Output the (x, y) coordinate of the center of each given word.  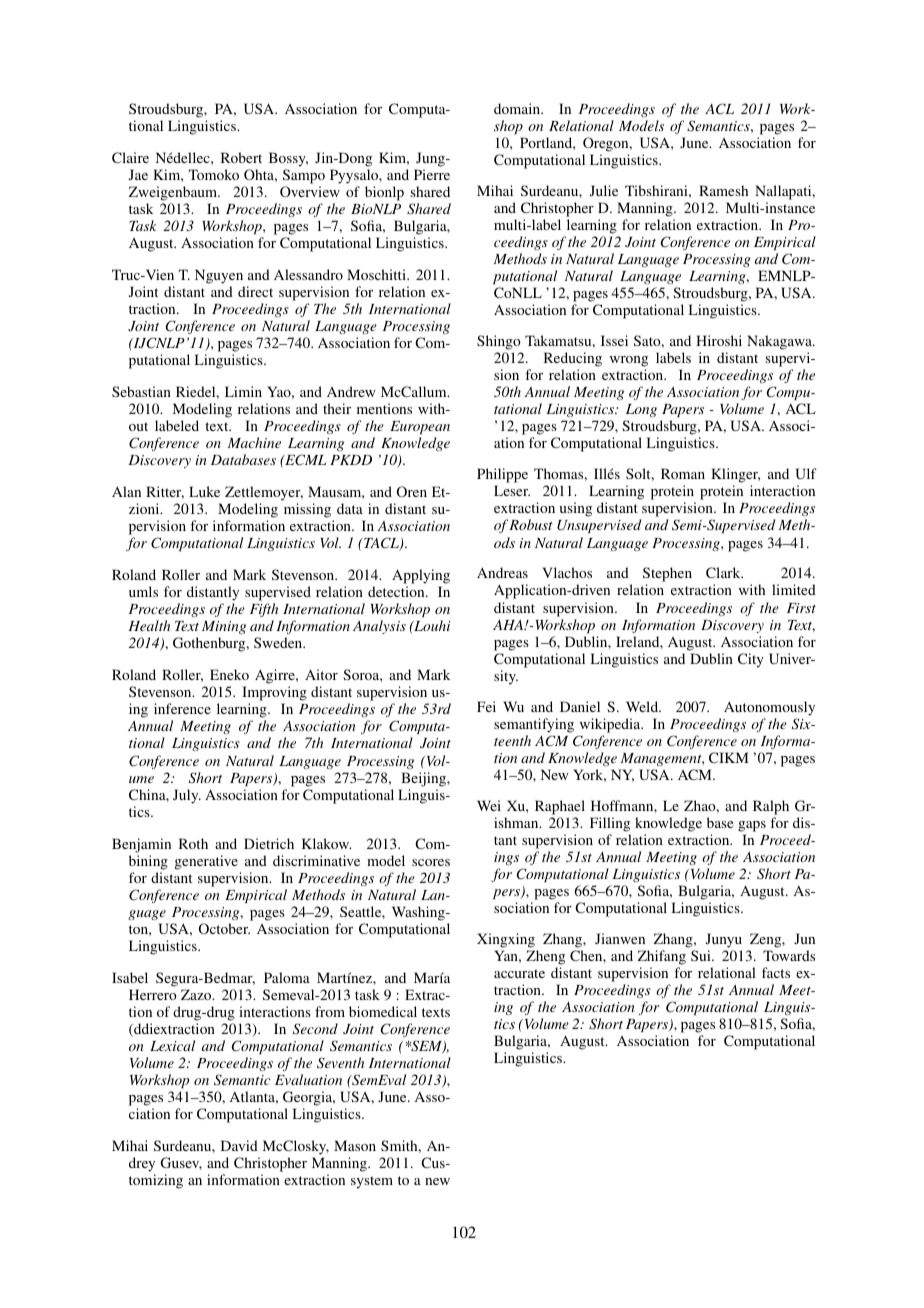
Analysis (379, 627)
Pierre (432, 174)
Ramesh (723, 190)
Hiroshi (719, 340)
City (751, 660)
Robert (241, 157)
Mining (224, 629)
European (420, 427)
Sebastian (141, 391)
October (224, 928)
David (239, 1145)
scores (431, 862)
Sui (702, 955)
